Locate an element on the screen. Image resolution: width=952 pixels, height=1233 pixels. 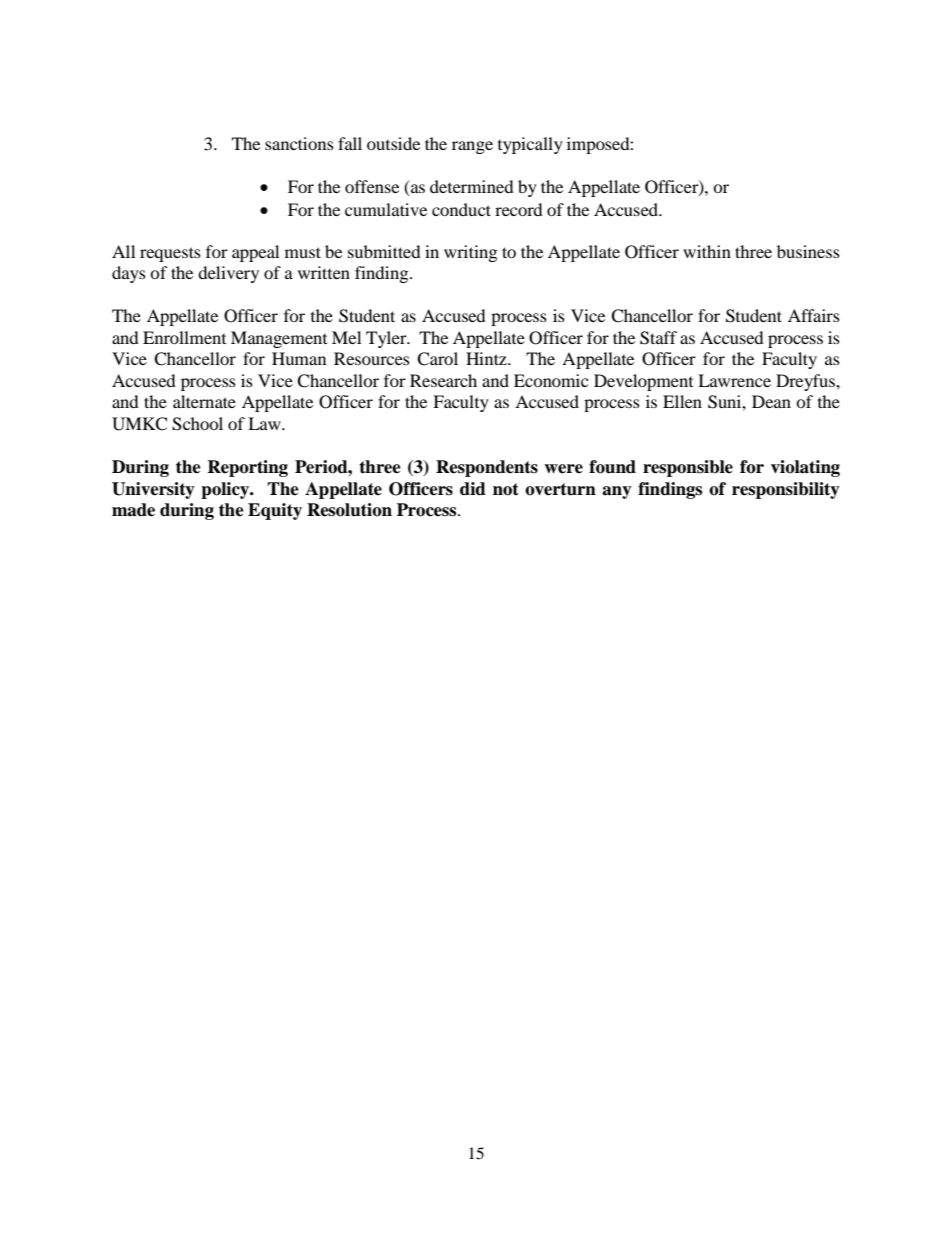
typically is located at coordinates (530, 145).
